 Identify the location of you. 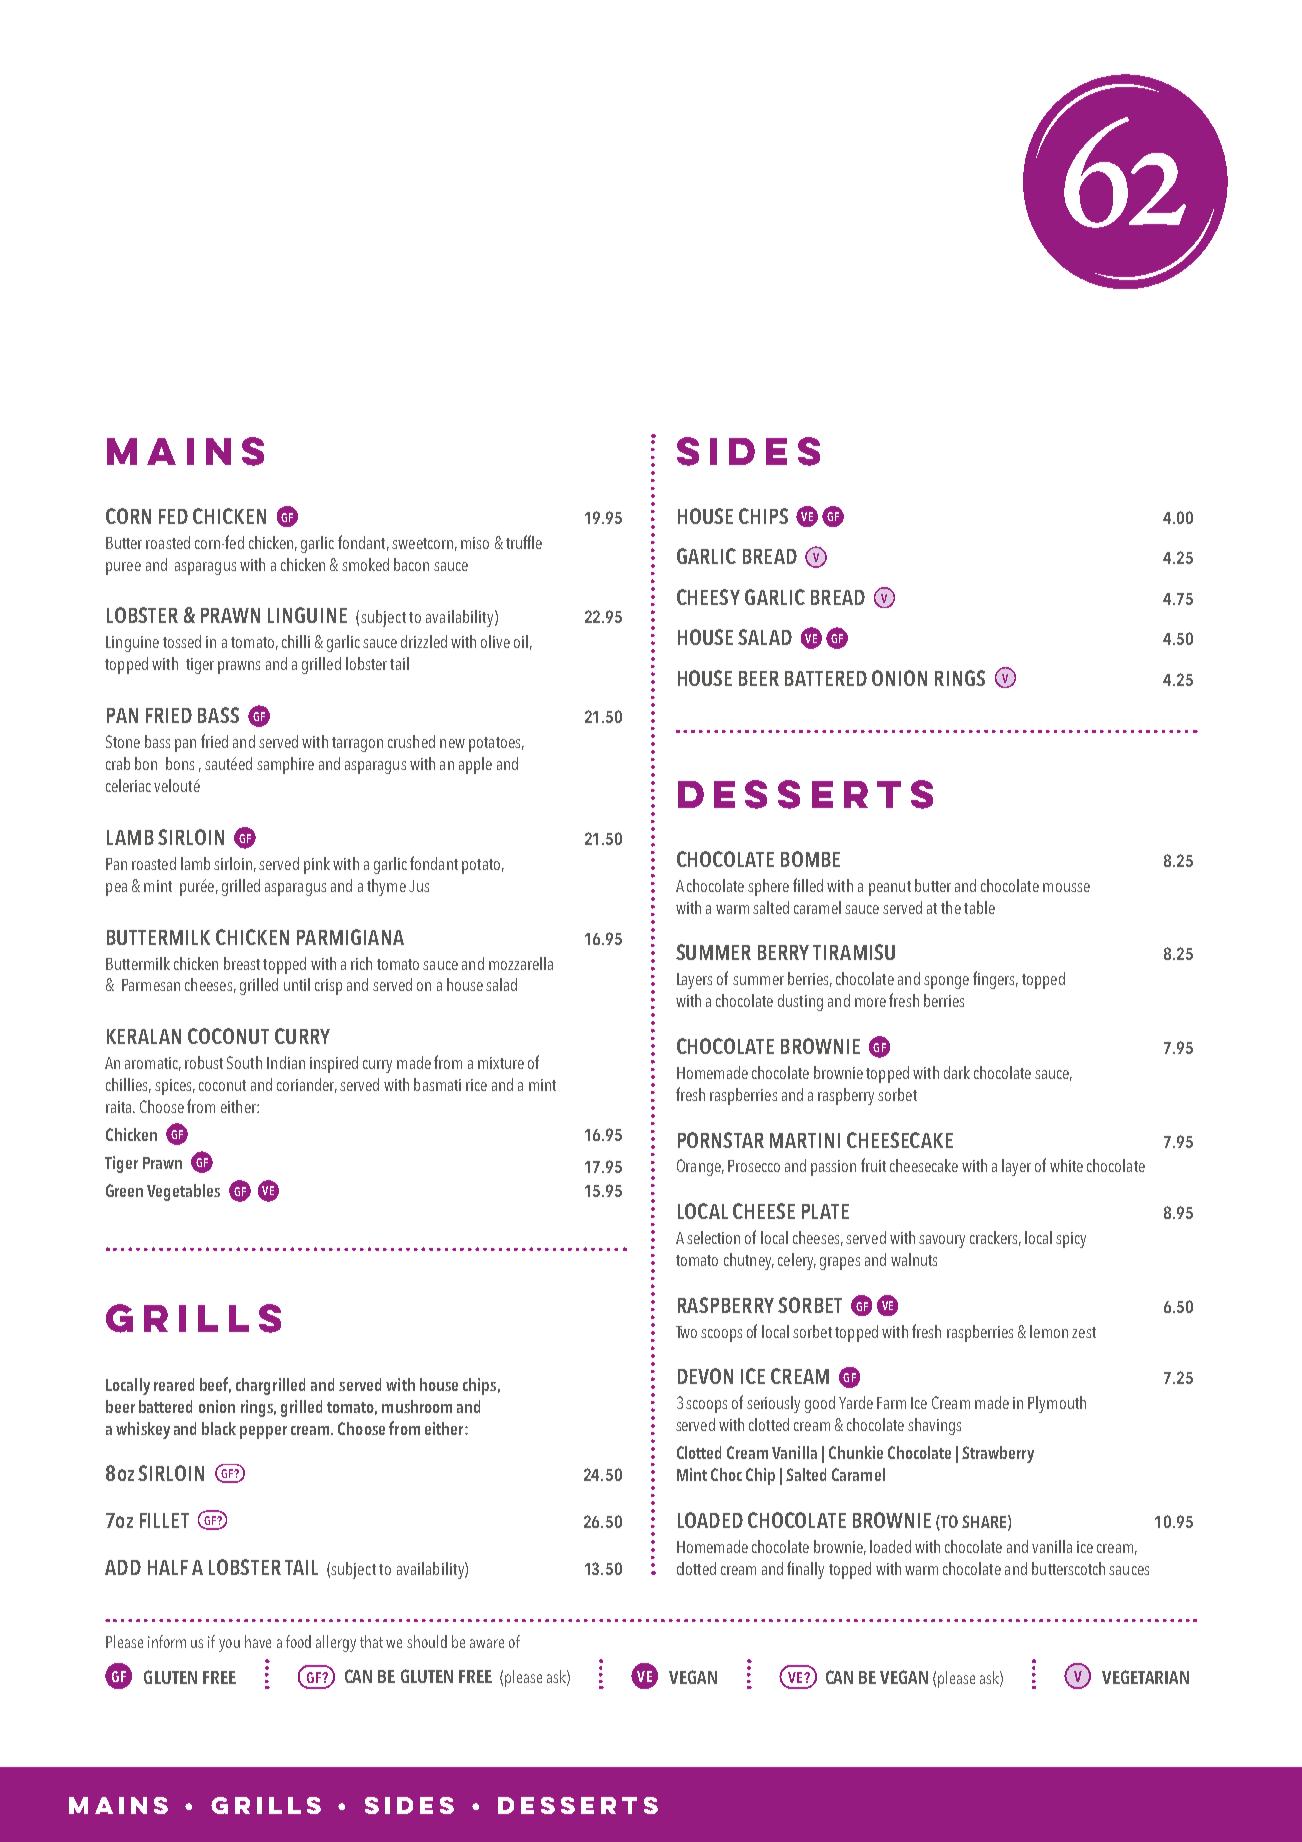
(229, 1645).
